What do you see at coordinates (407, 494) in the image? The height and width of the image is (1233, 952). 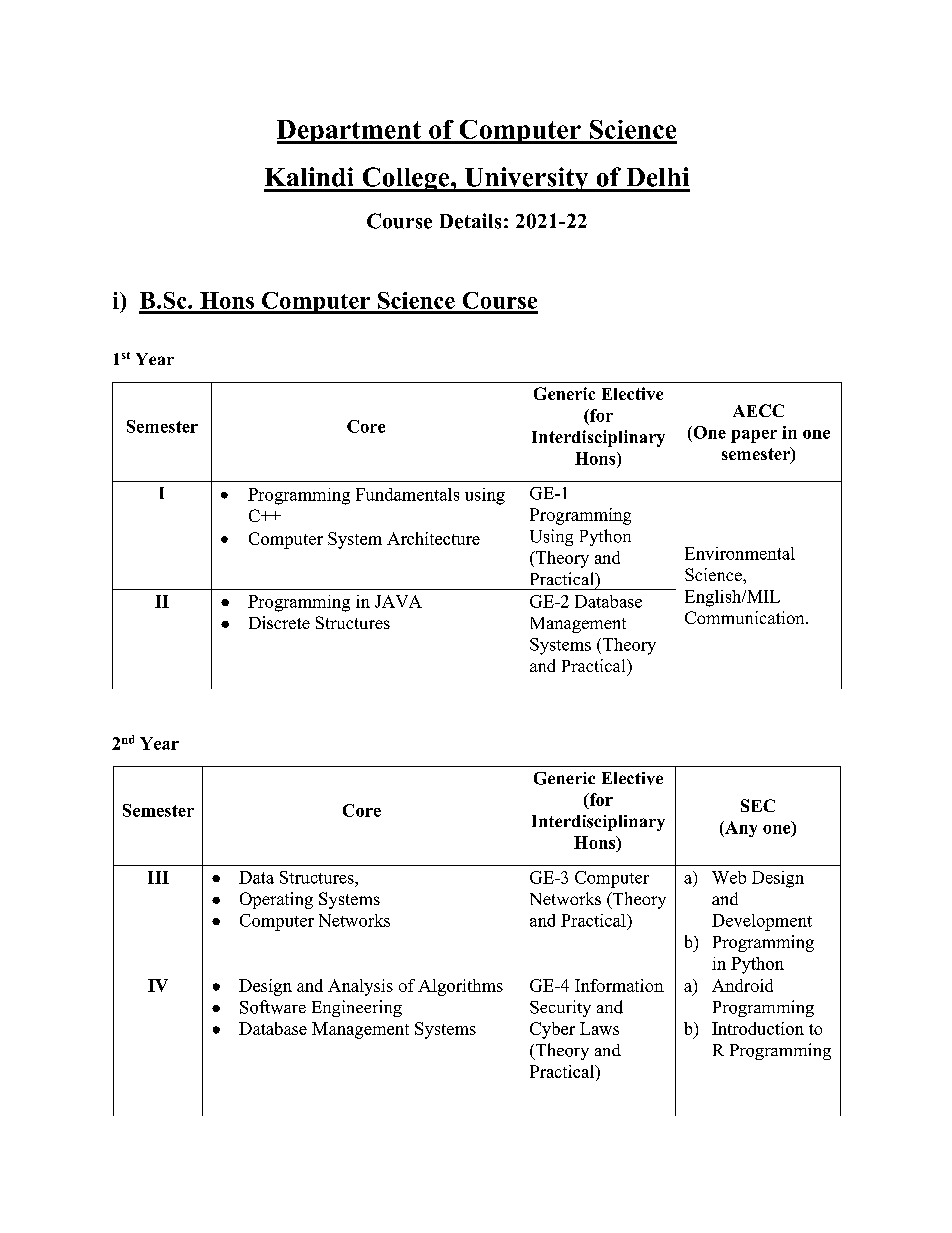 I see `Fundamentals` at bounding box center [407, 494].
